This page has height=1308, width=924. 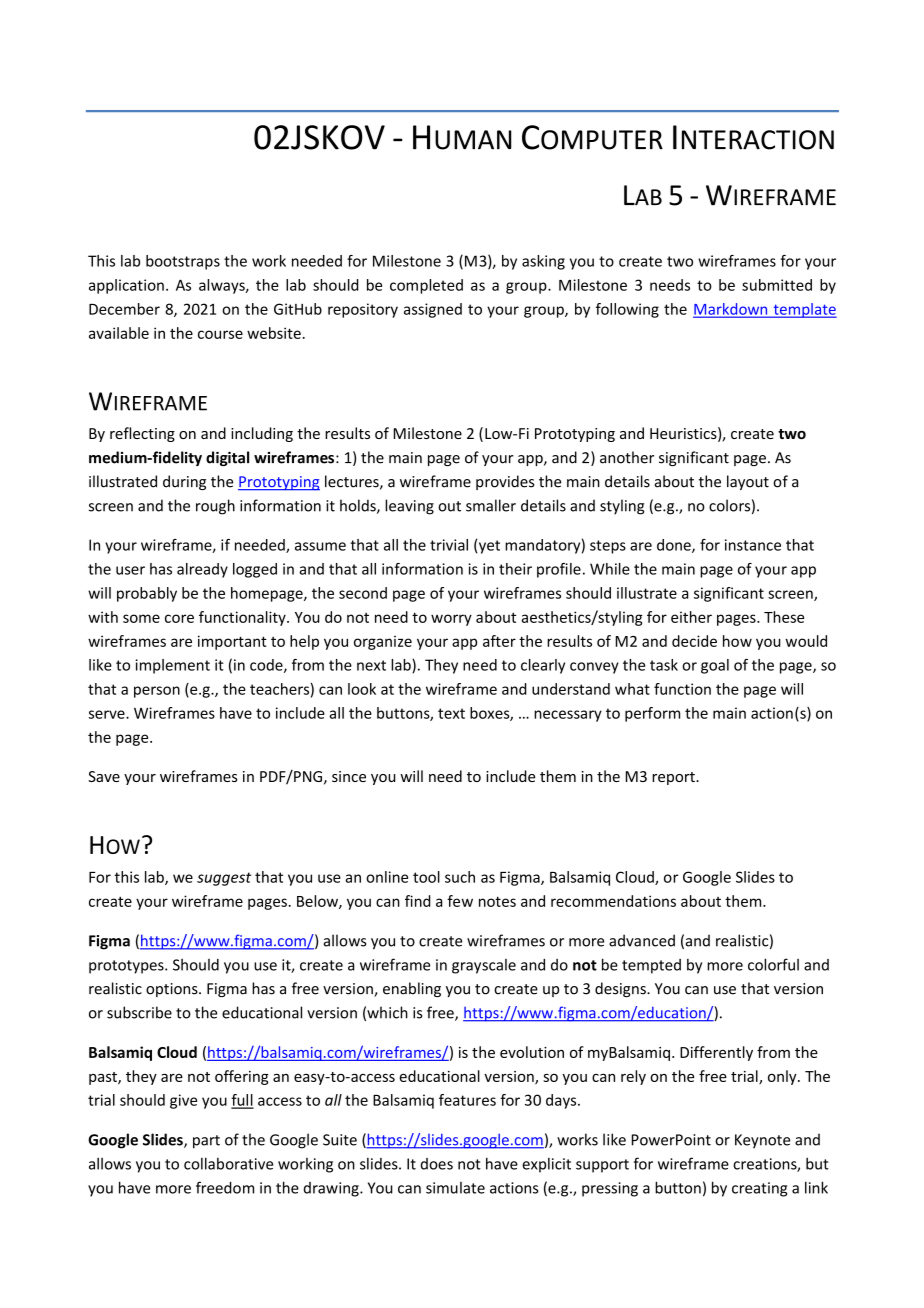 I want to click on text, so click(x=451, y=713).
